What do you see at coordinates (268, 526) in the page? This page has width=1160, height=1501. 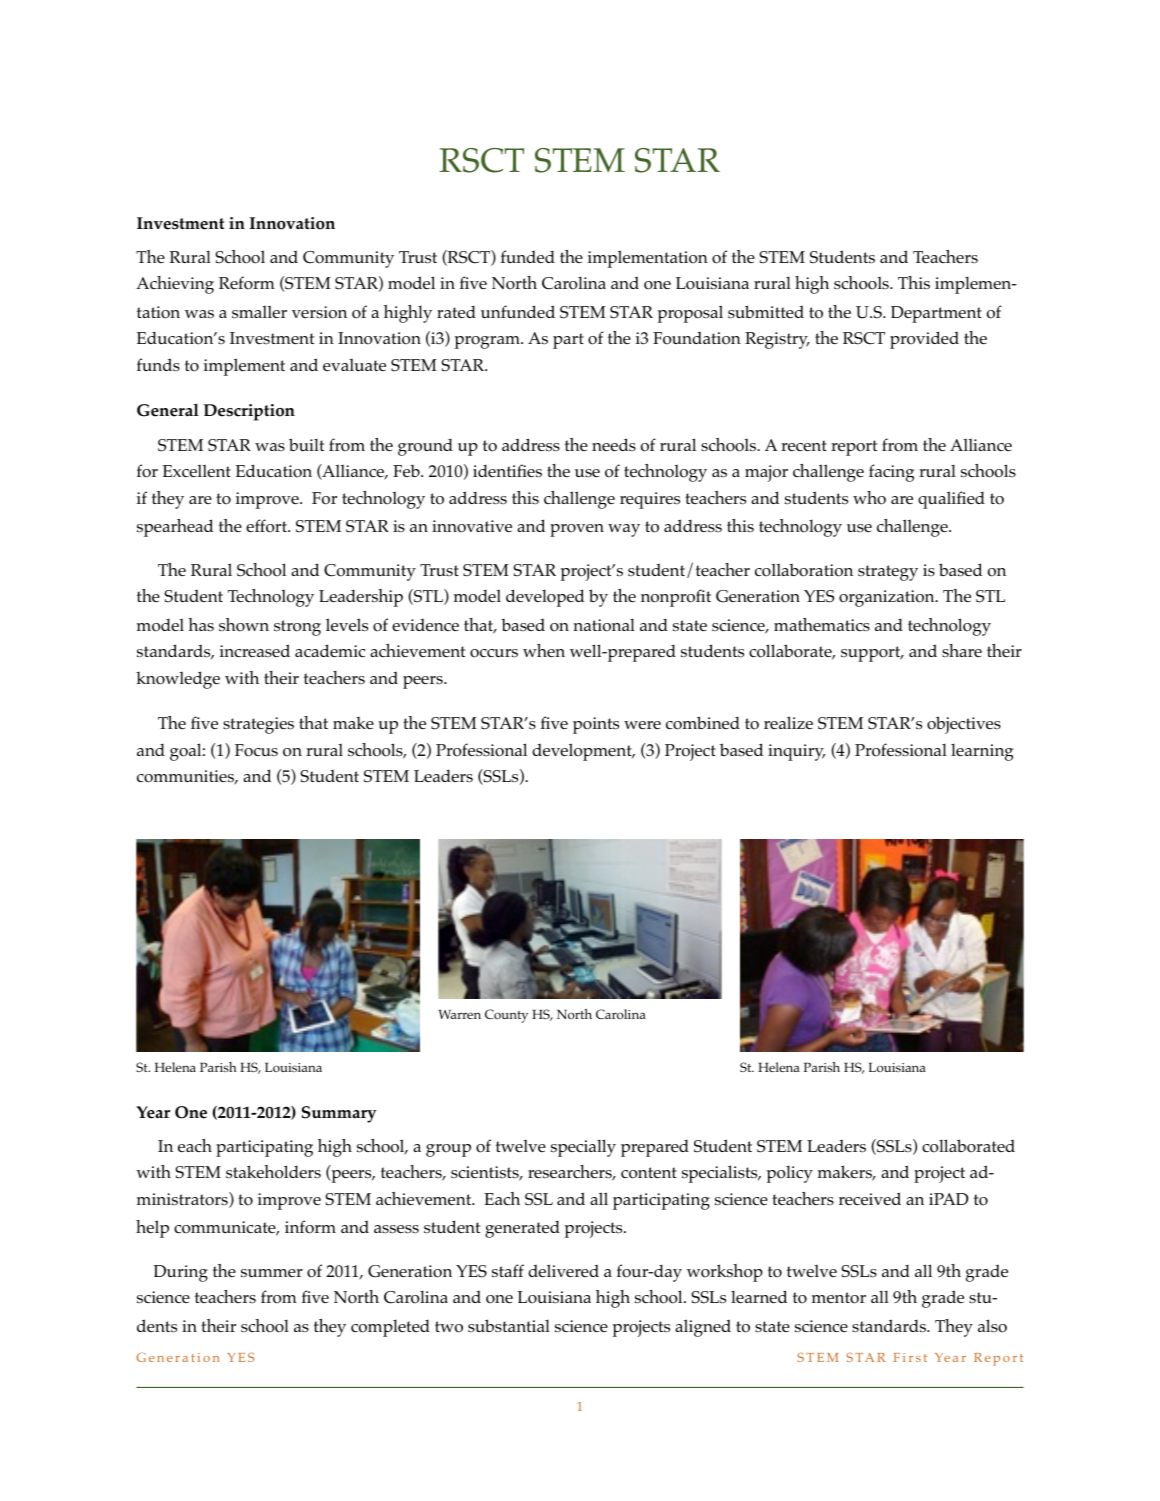 I see `effort` at bounding box center [268, 526].
